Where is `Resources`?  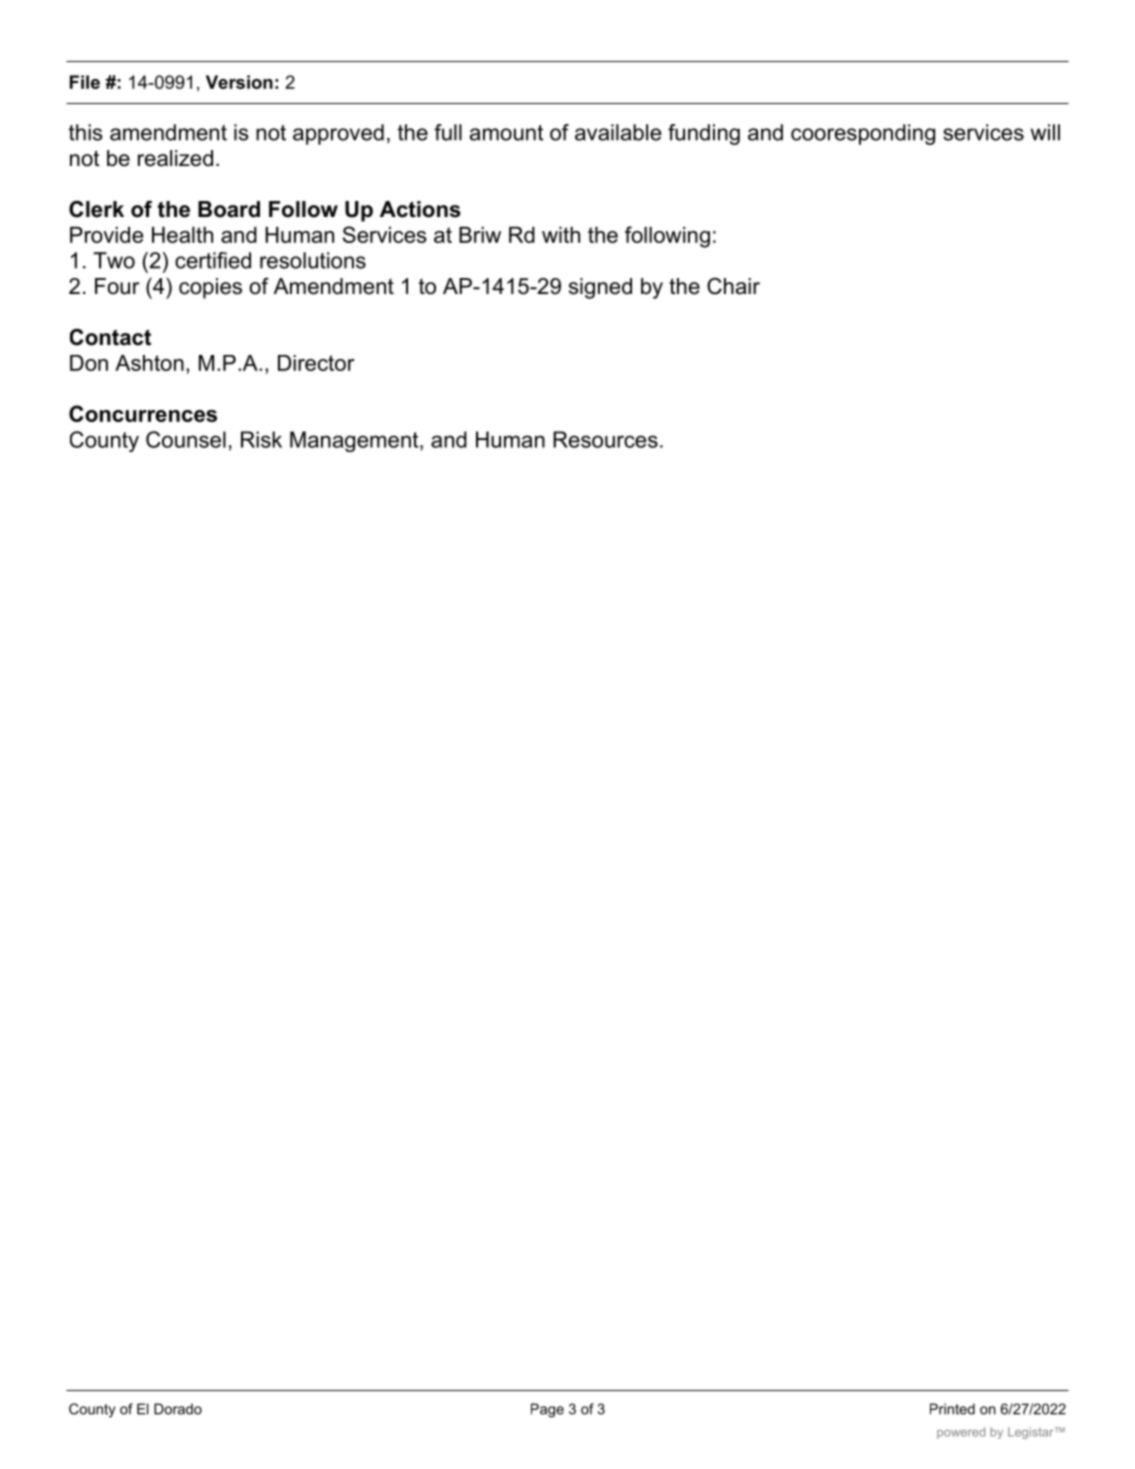 Resources is located at coordinates (605, 439).
